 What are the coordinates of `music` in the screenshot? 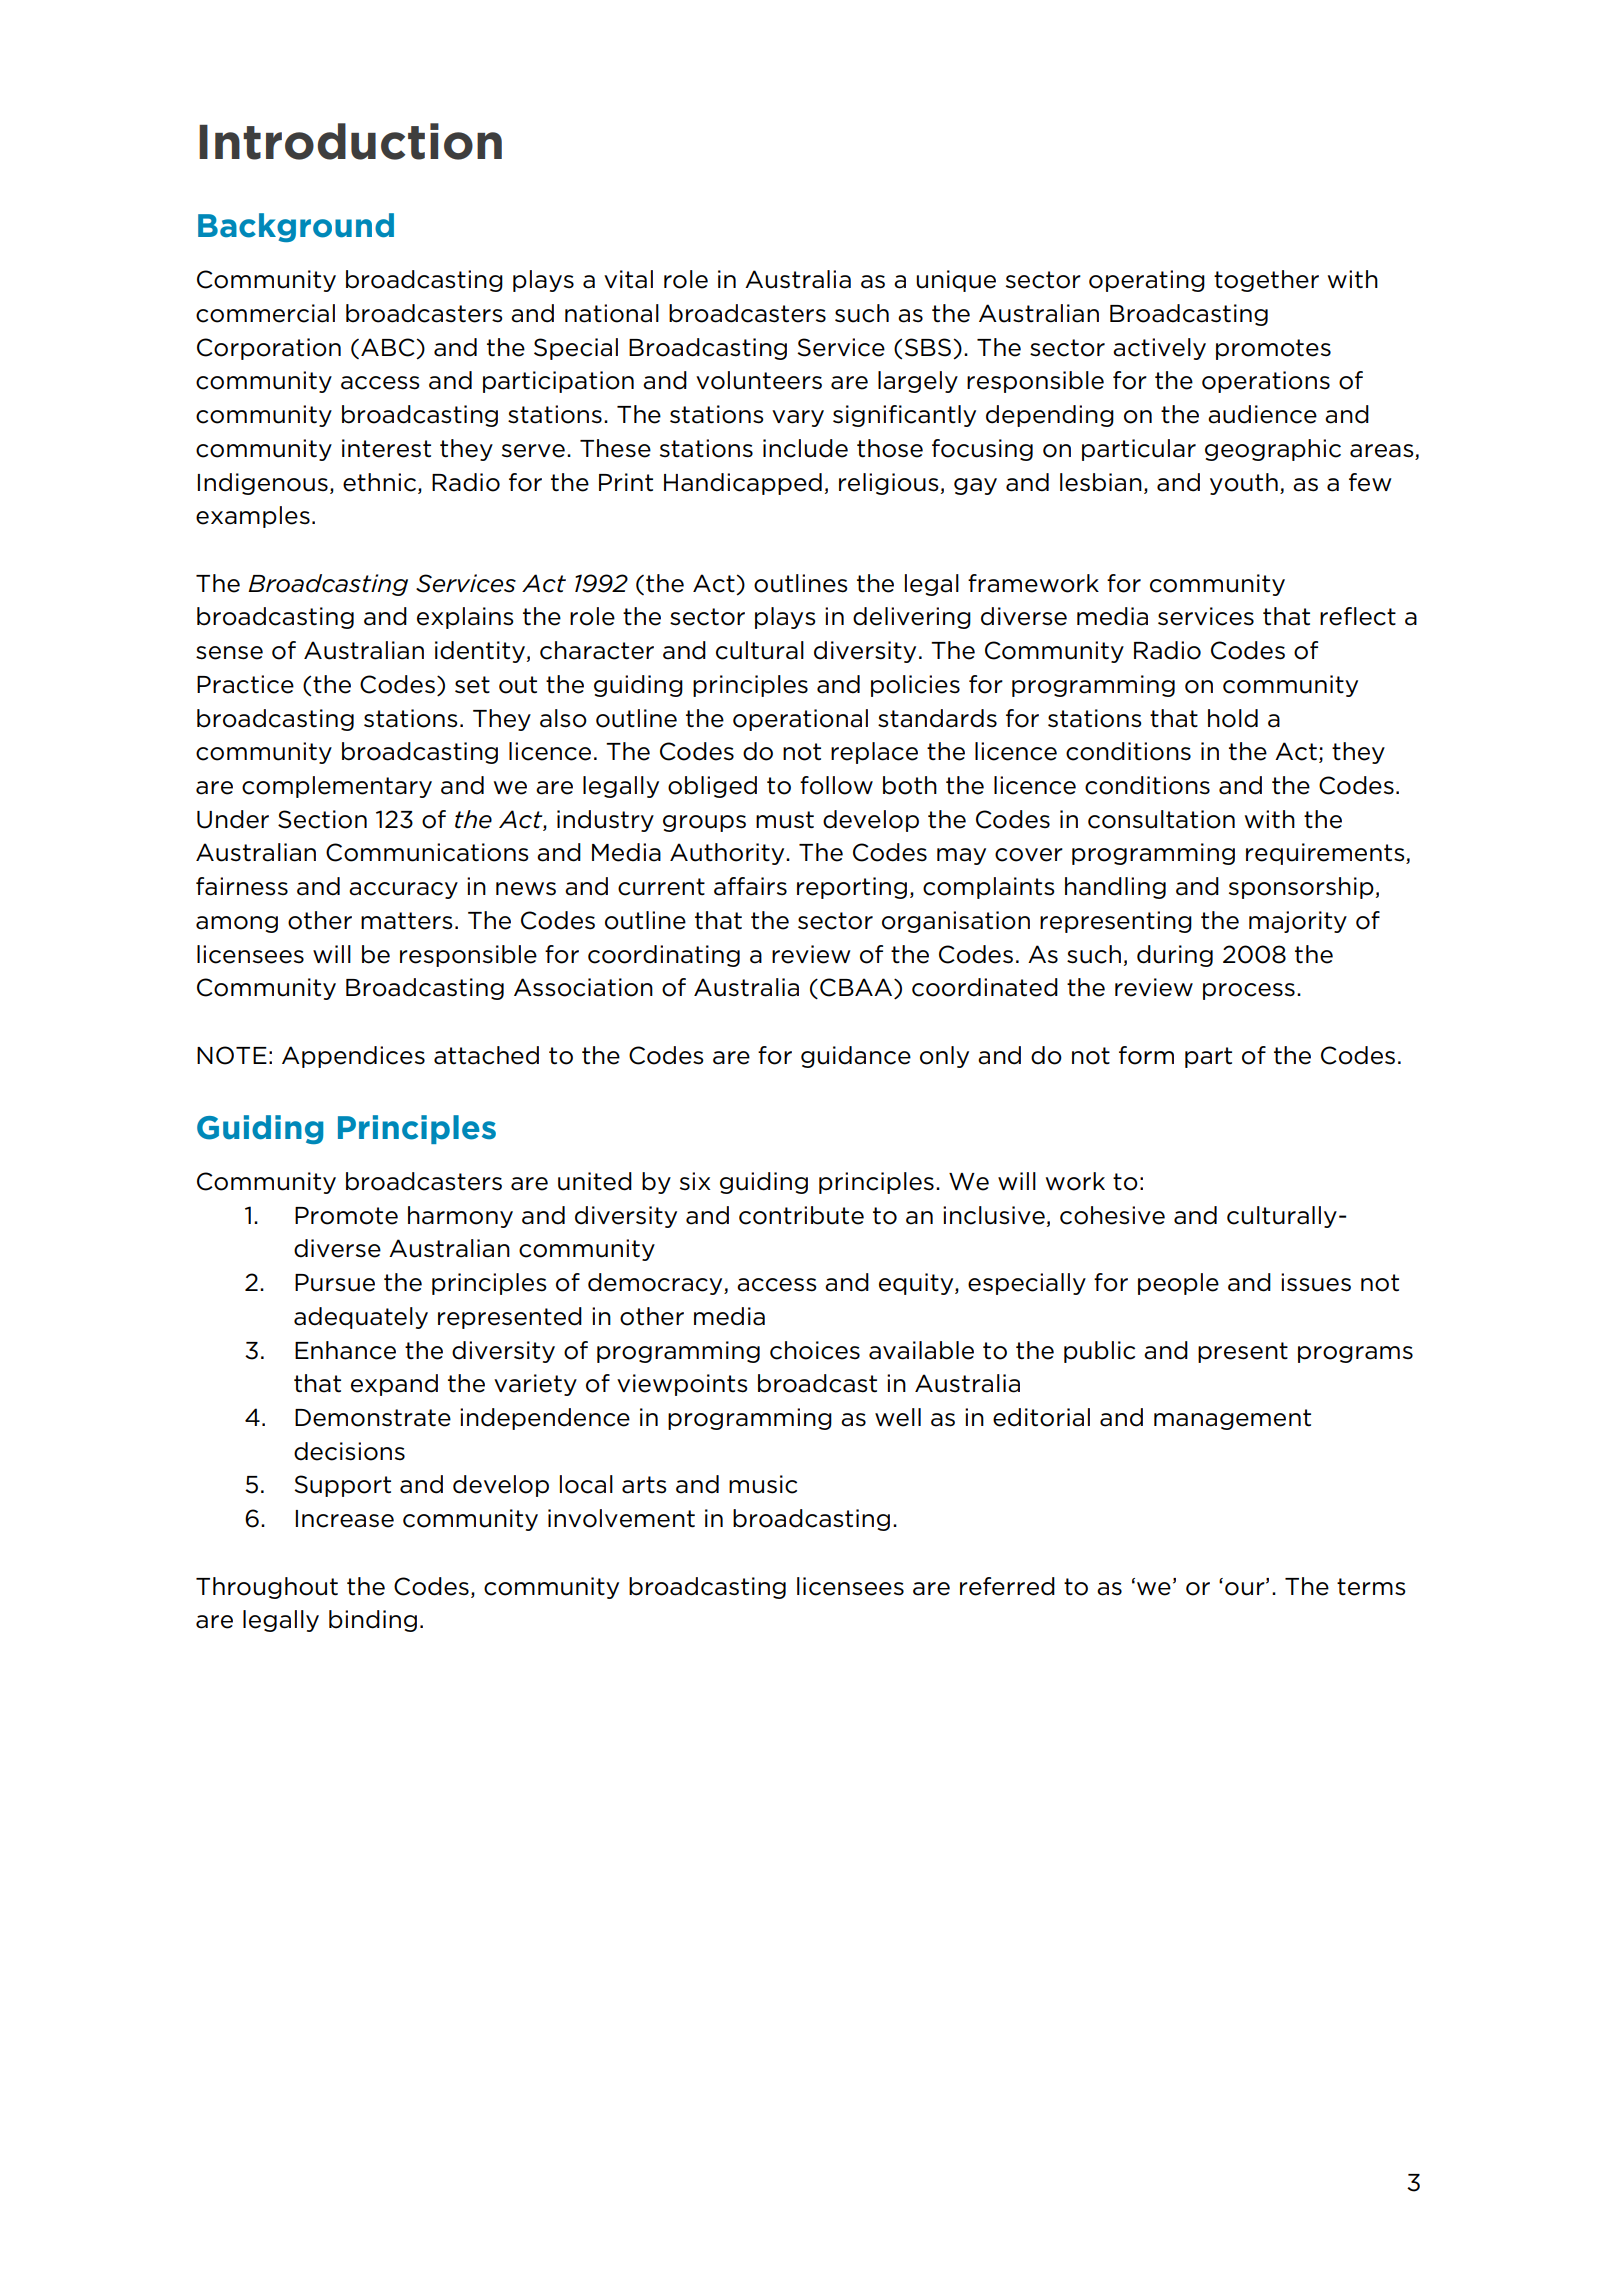 It's located at (763, 1484).
